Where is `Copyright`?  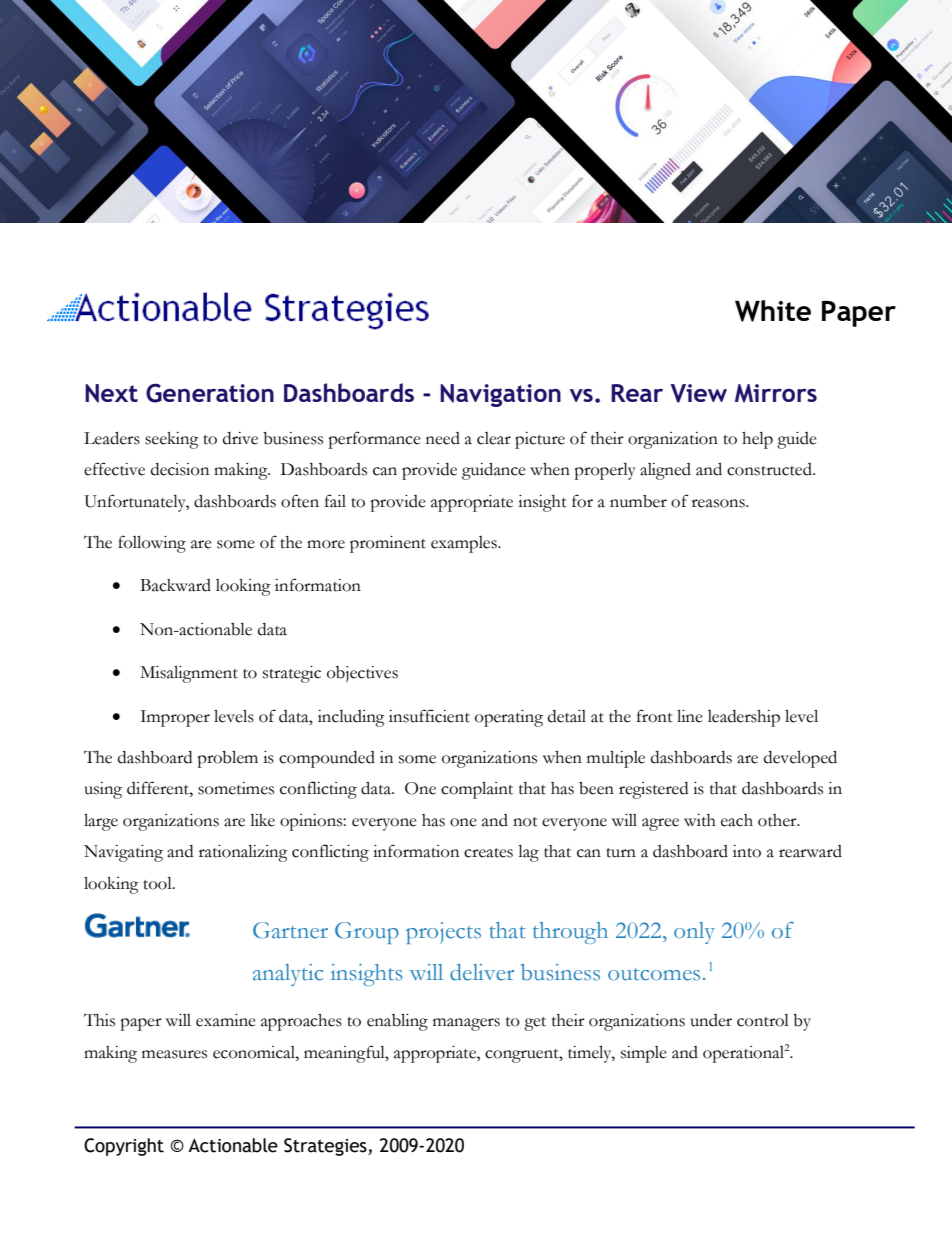 Copyright is located at coordinates (124, 1147).
